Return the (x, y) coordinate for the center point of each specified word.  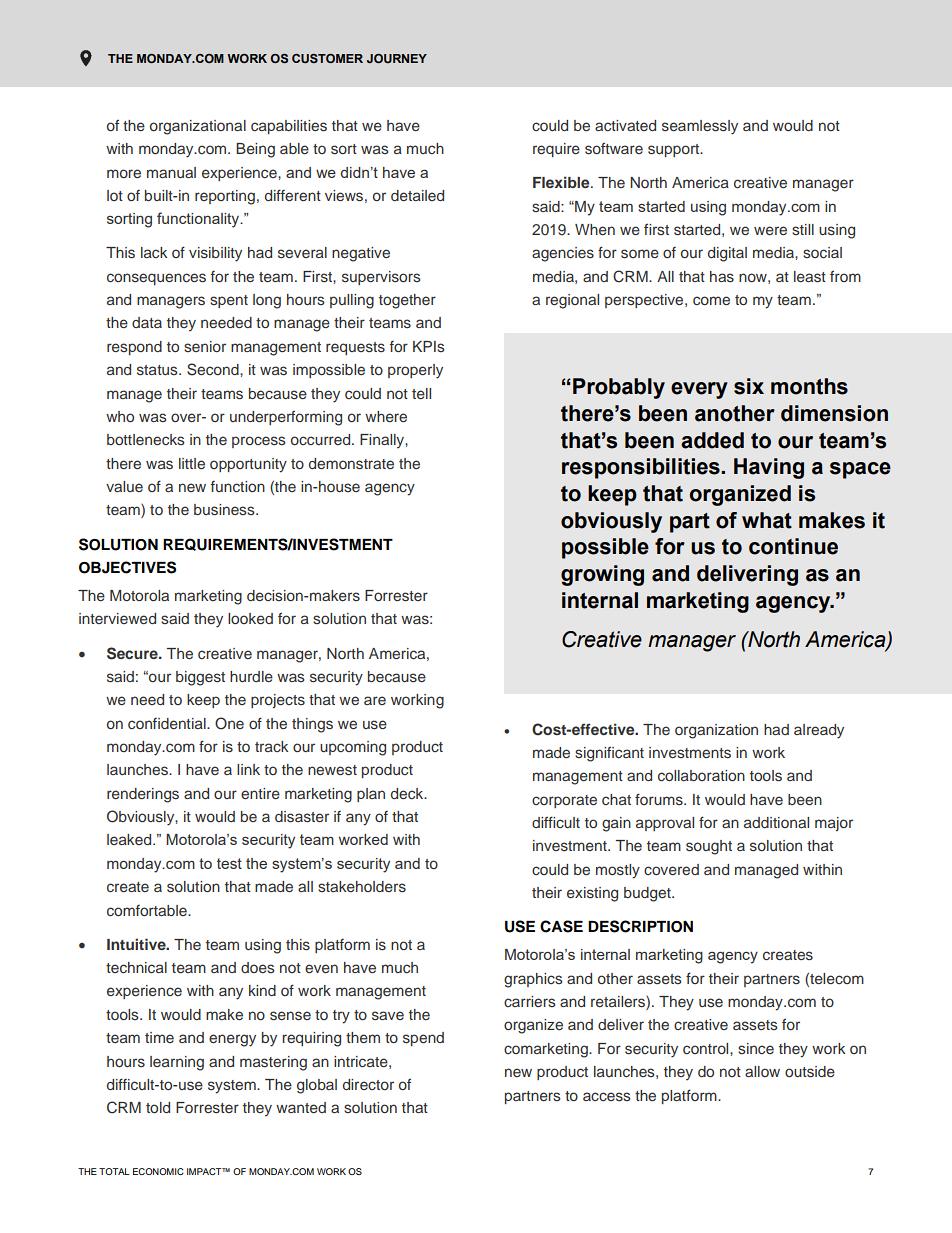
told (158, 1107)
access (607, 1096)
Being (255, 150)
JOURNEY (397, 58)
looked (250, 618)
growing (602, 575)
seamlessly (700, 127)
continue (793, 546)
